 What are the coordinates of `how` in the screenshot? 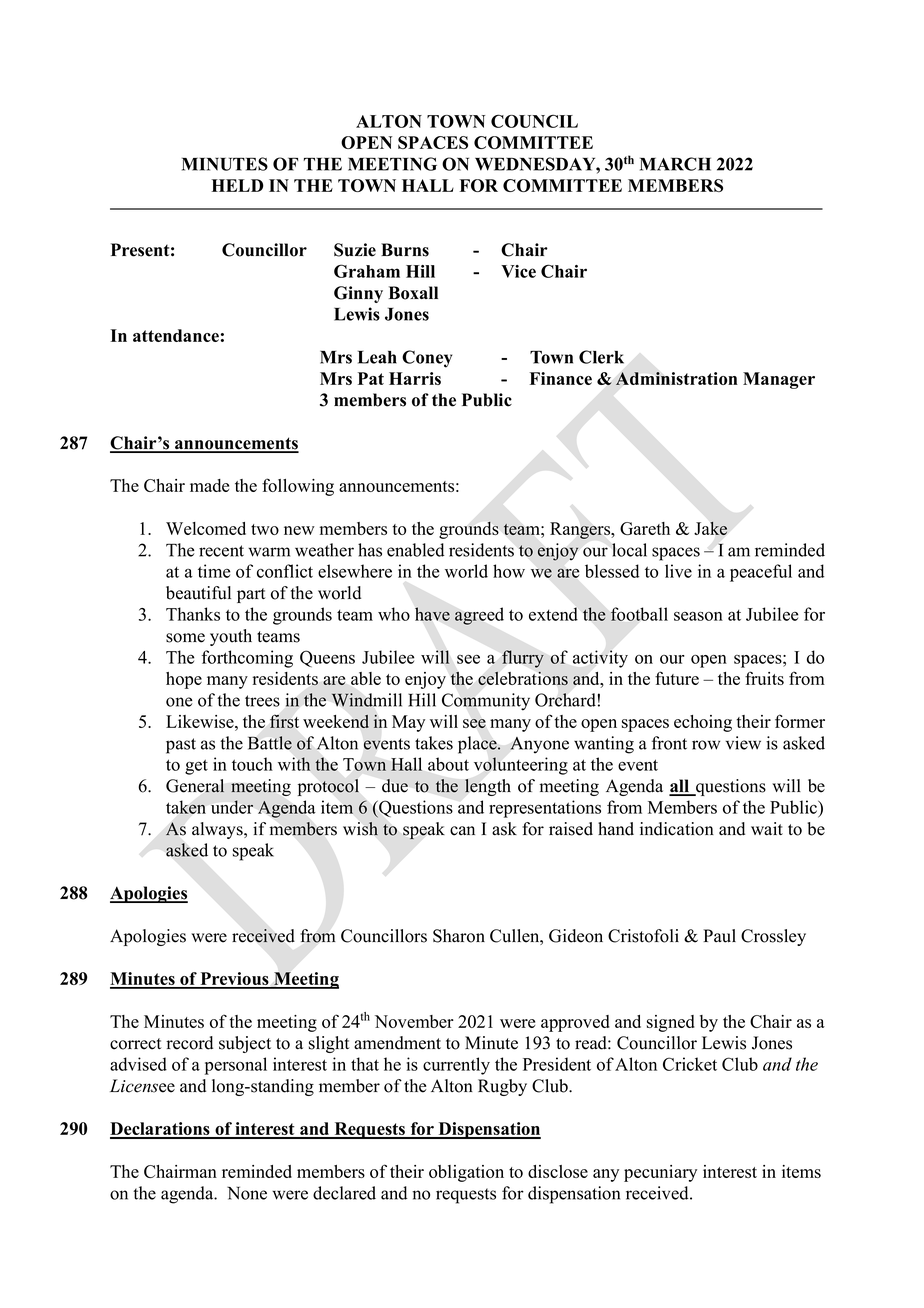 It's located at (509, 571).
